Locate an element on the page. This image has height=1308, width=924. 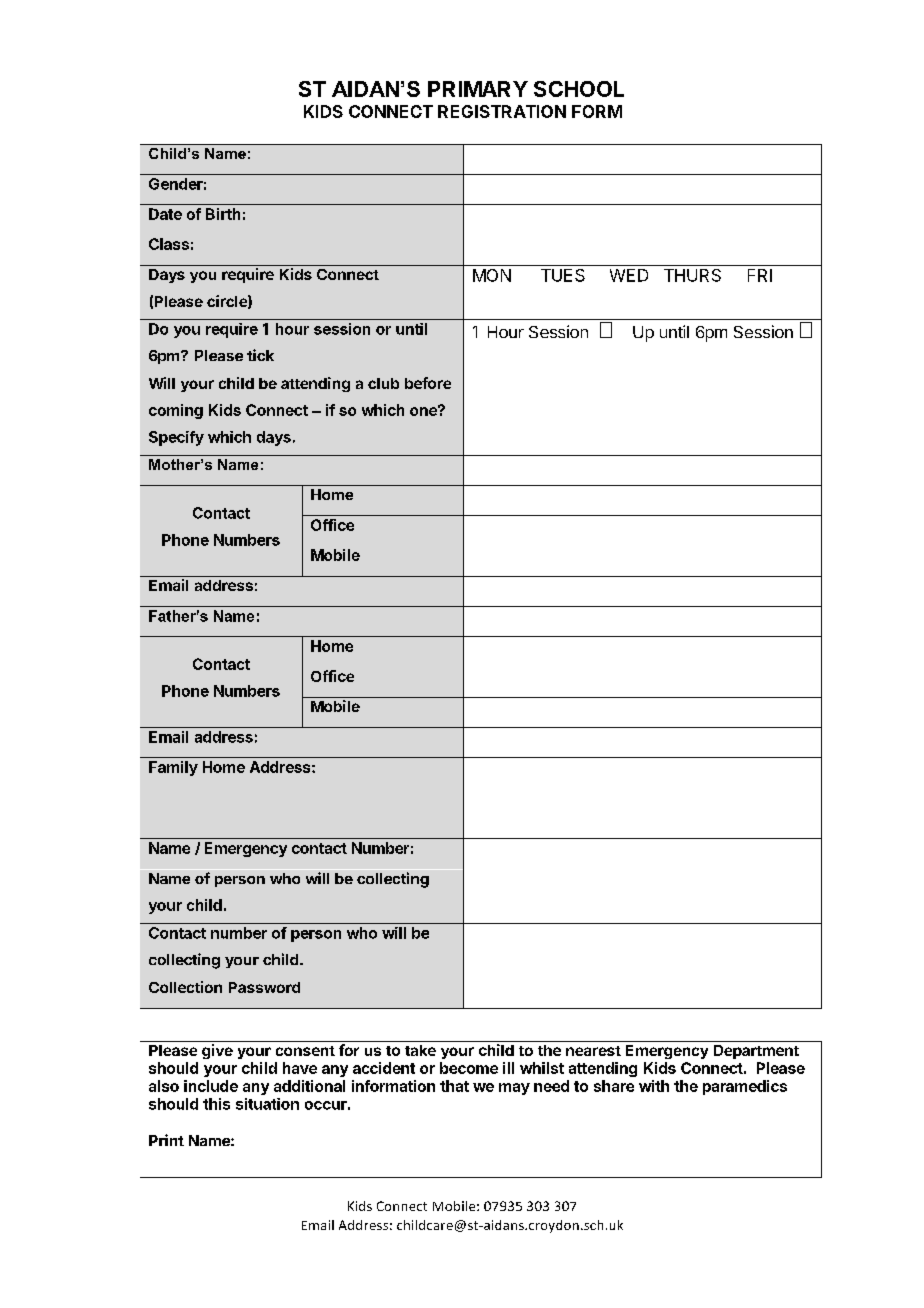
that is located at coordinates (454, 1086).
